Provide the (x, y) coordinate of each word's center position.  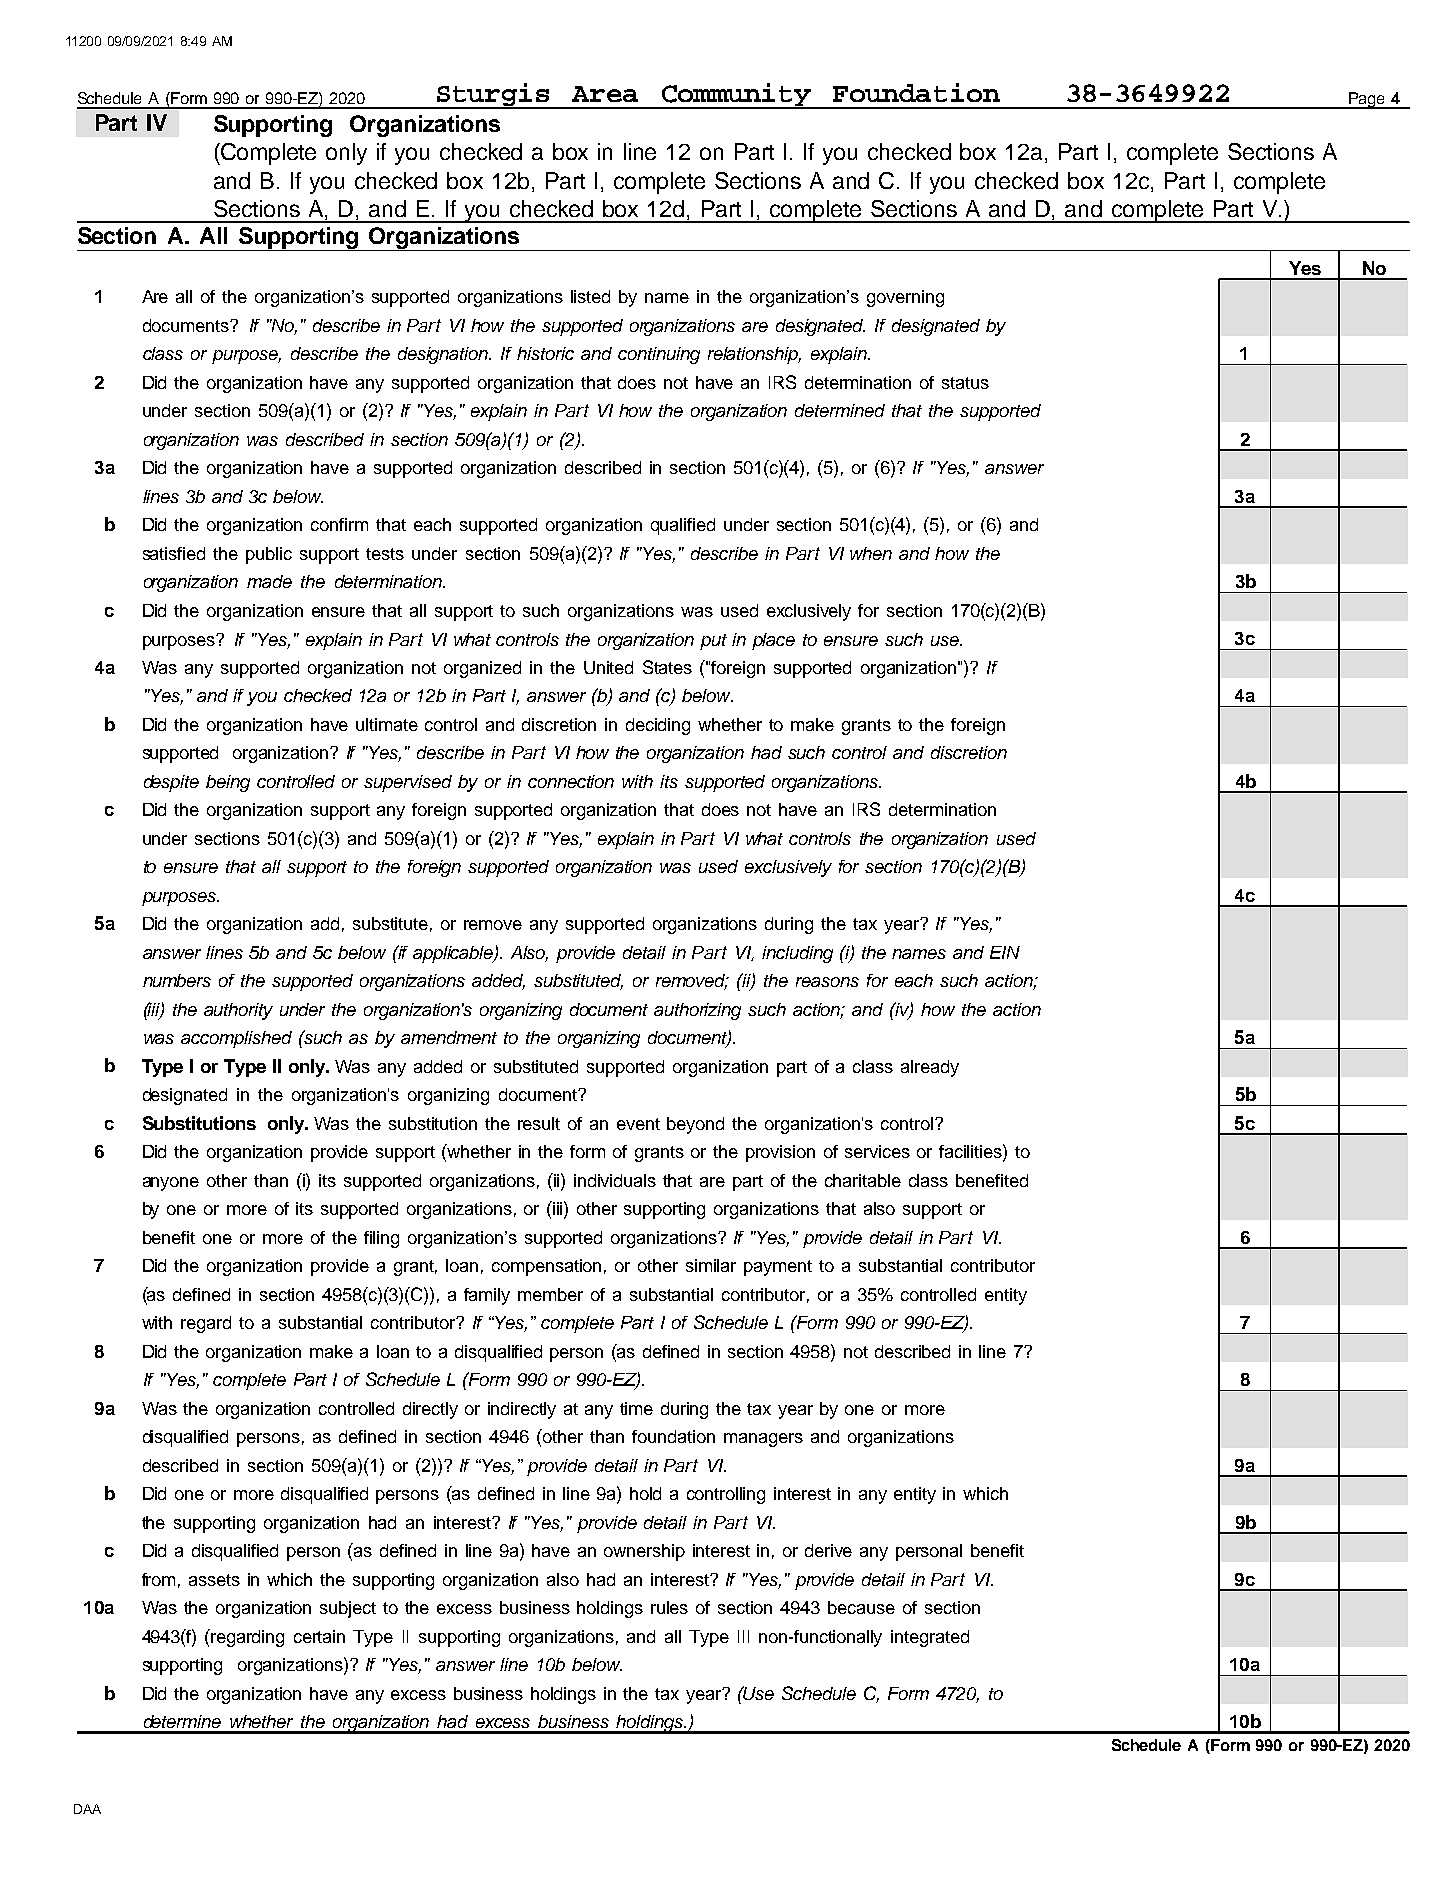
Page (1367, 100)
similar (711, 1265)
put (713, 642)
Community (737, 96)
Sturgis (493, 96)
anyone (171, 1184)
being (228, 783)
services (877, 1151)
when (871, 553)
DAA (87, 1809)
